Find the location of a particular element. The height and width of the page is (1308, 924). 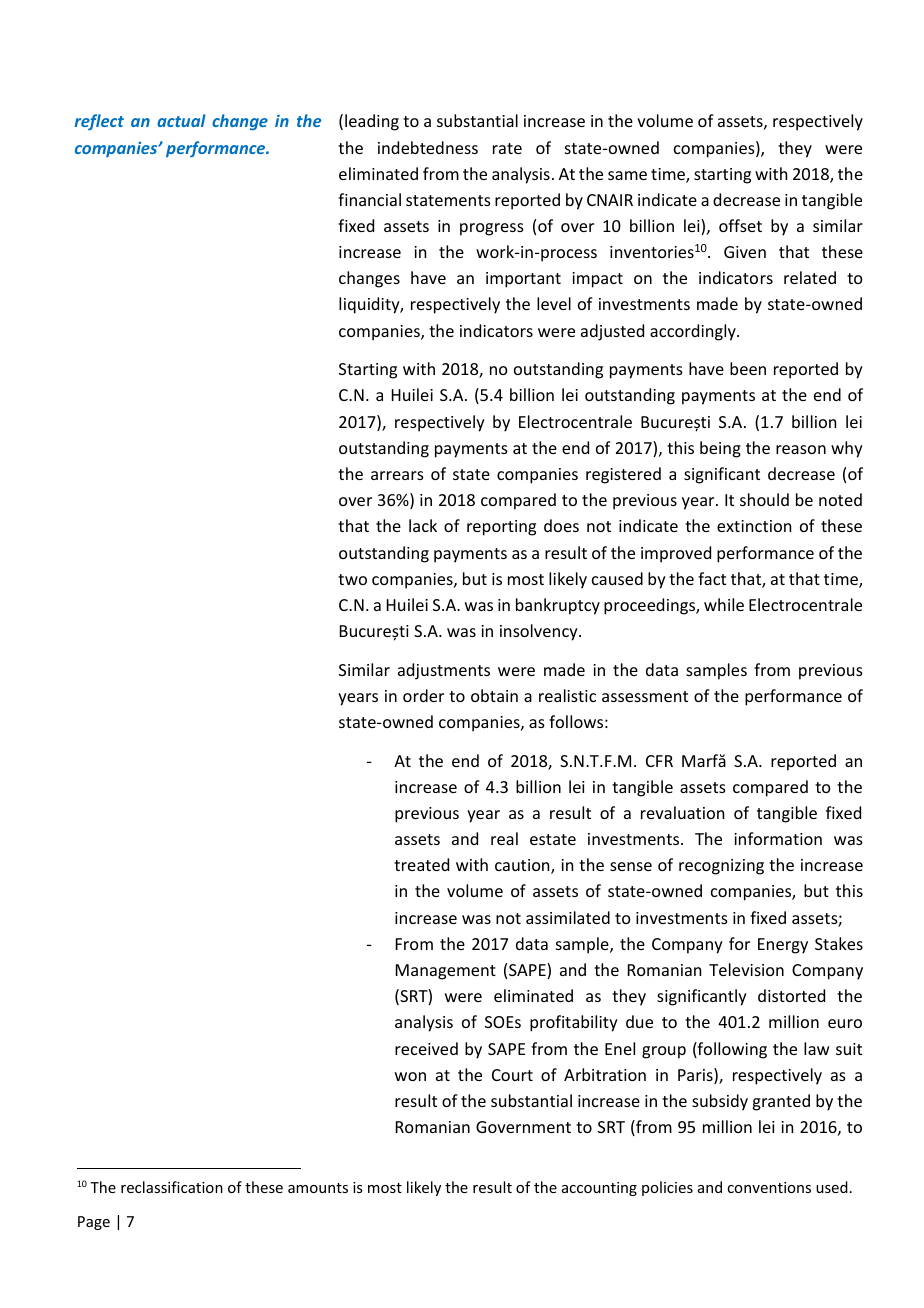

rate is located at coordinates (507, 148).
